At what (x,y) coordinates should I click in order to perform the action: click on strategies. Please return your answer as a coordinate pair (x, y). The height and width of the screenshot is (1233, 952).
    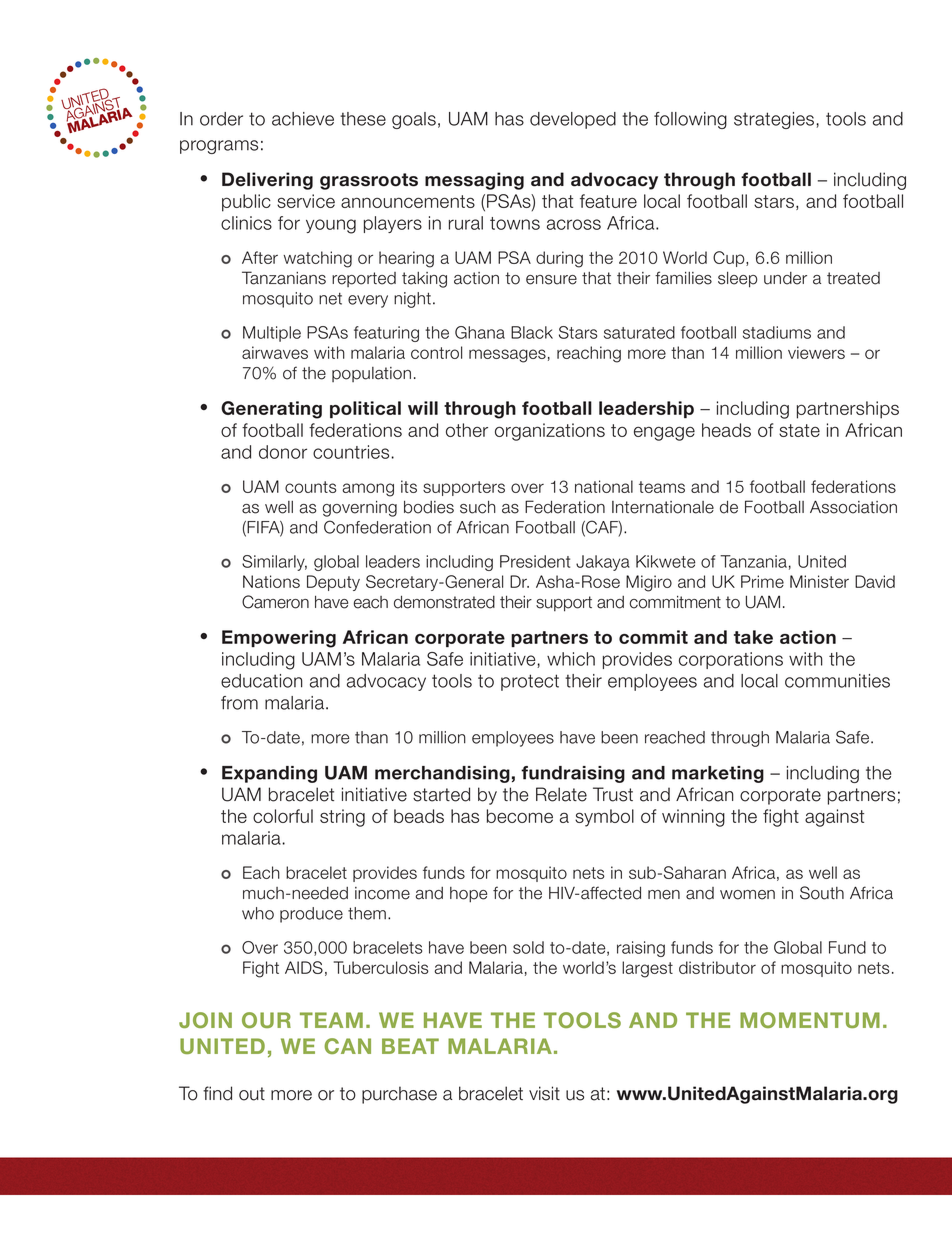
    Looking at the image, I should click on (775, 120).
